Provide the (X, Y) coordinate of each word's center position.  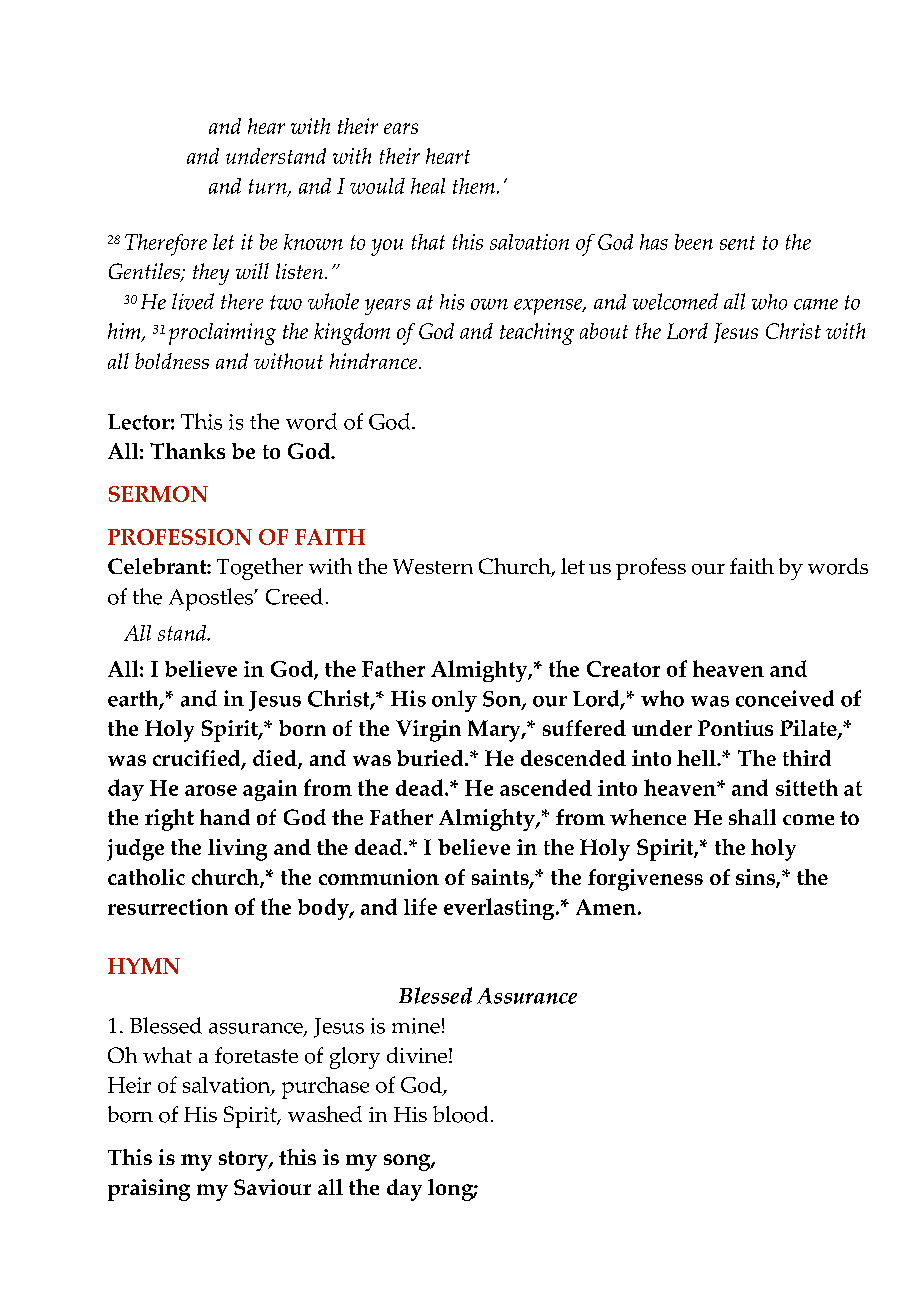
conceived (785, 698)
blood (460, 1114)
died (276, 759)
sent (737, 243)
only (454, 701)
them (474, 186)
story (244, 1161)
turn (269, 188)
